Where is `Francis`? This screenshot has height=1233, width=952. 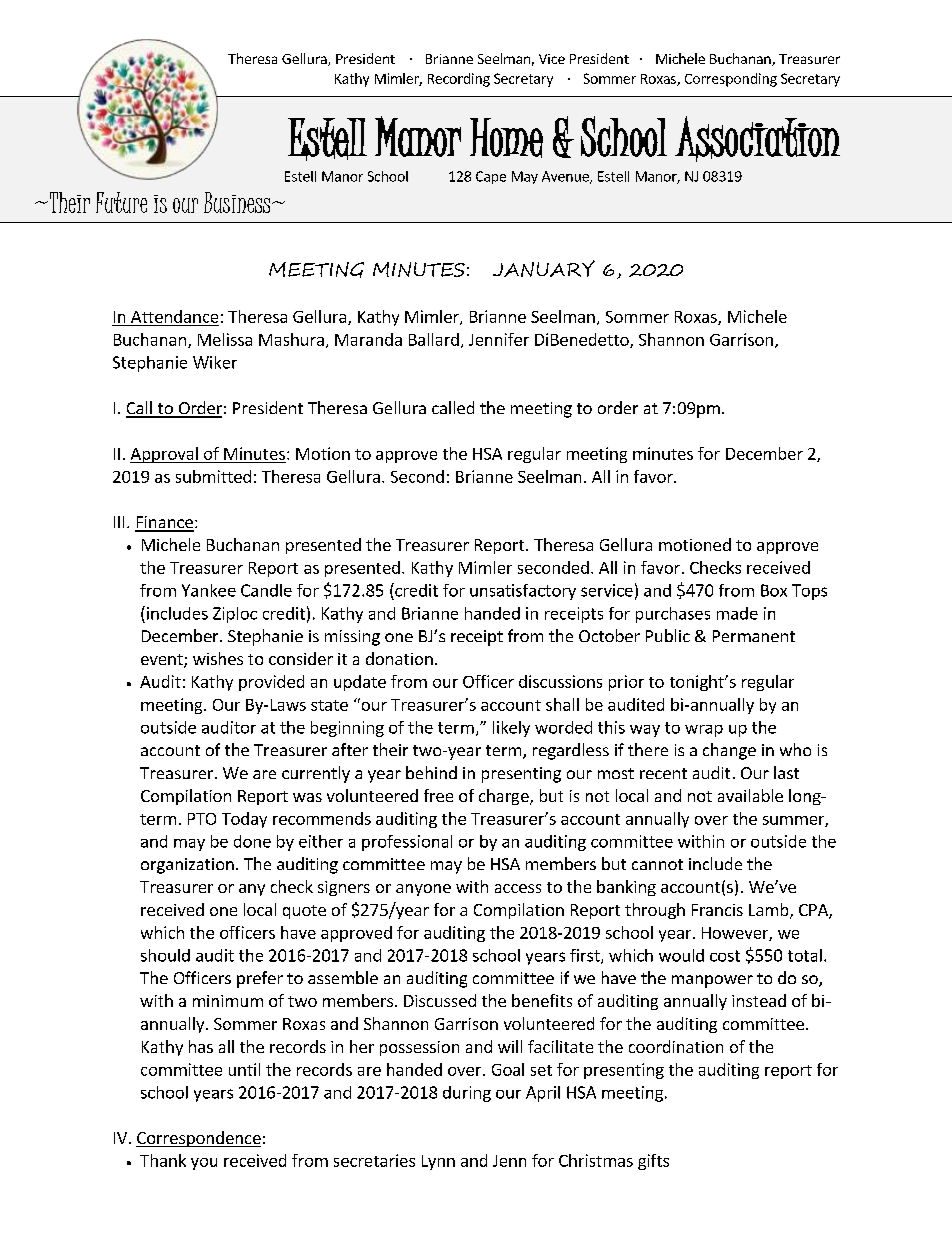
Francis is located at coordinates (717, 910).
